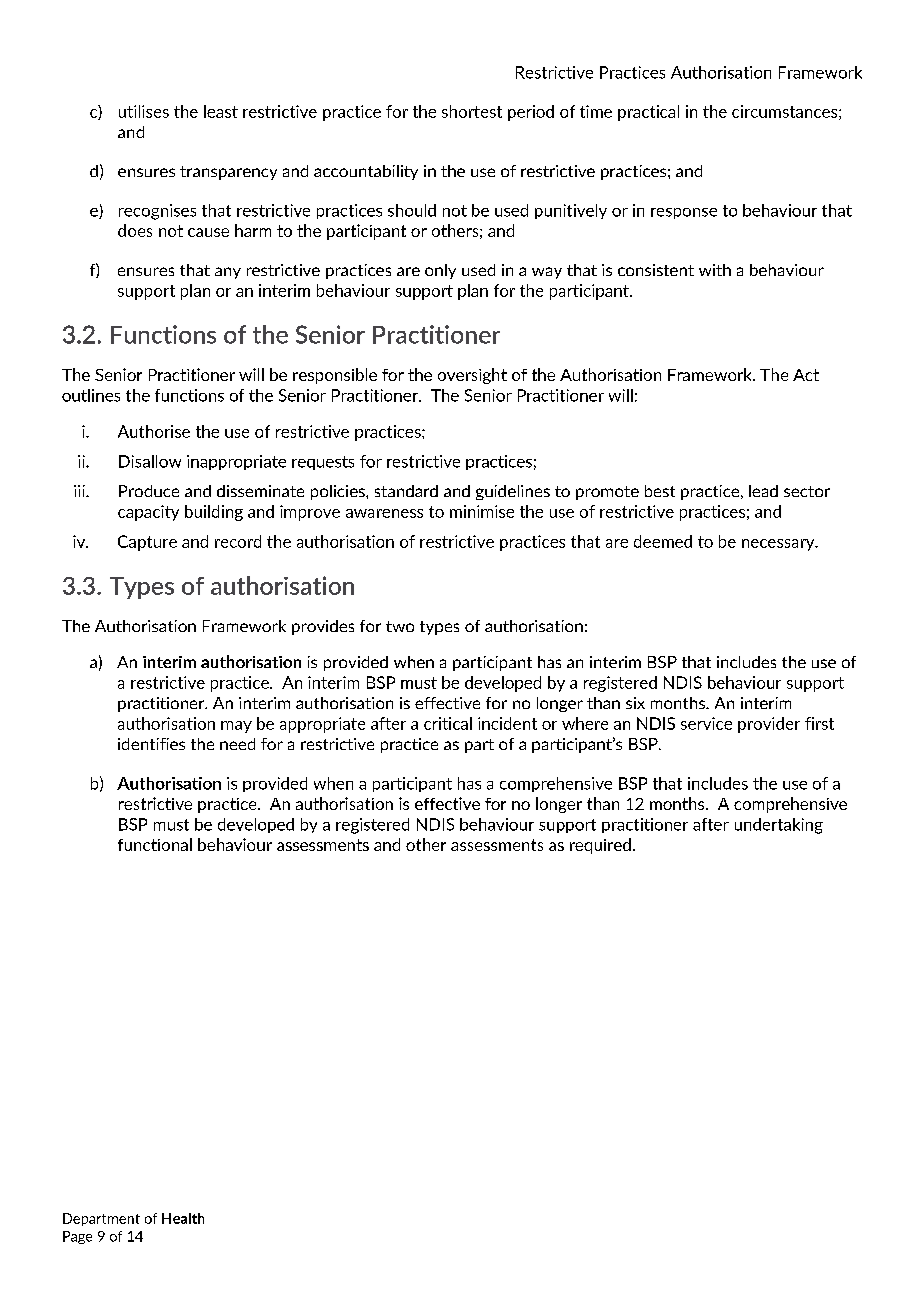 This document has width=924, height=1308. I want to click on utilises, so click(144, 111).
